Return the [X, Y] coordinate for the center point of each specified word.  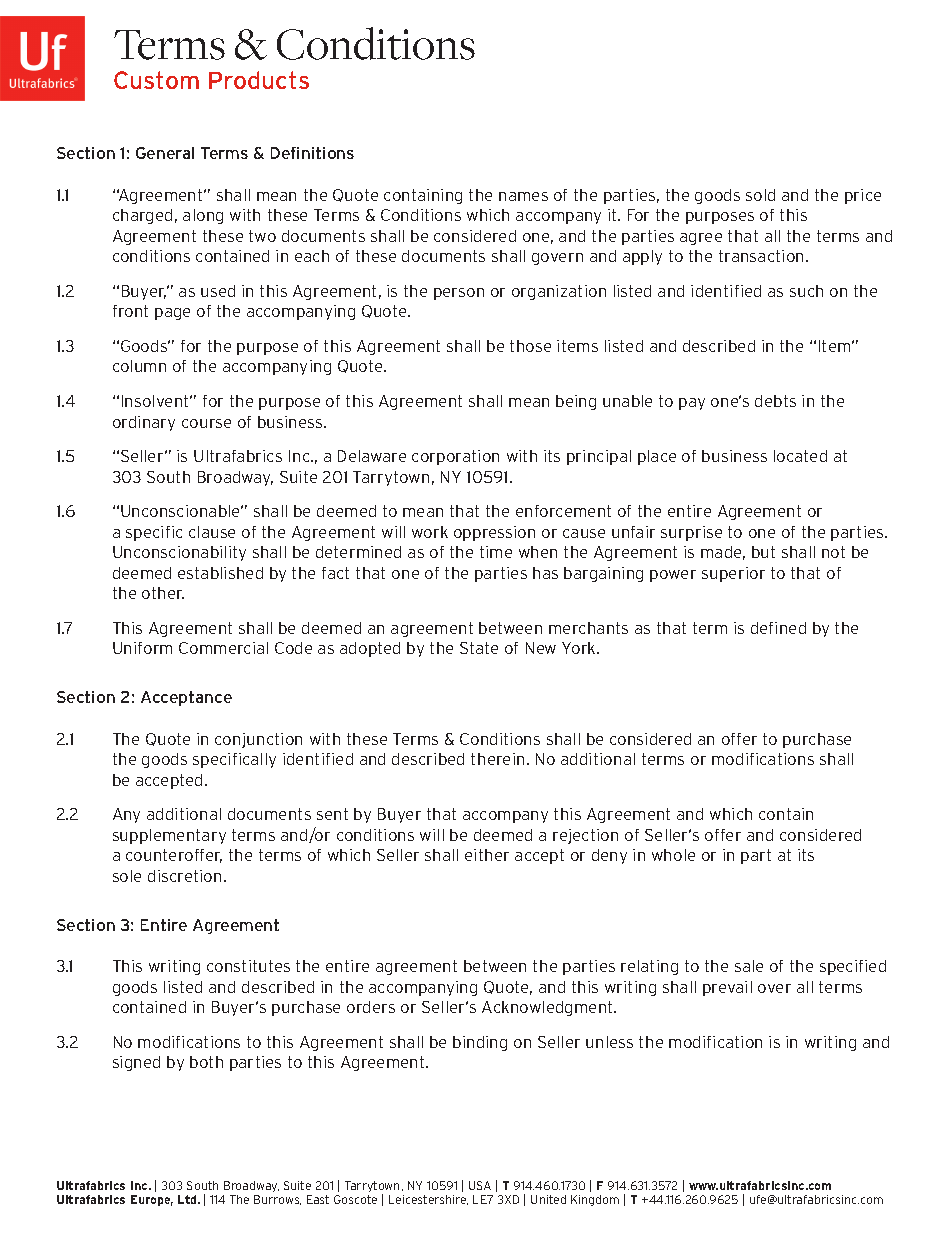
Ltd [188, 1199]
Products [259, 80]
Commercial [223, 648]
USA [480, 1185]
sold [760, 195]
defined [778, 628]
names [523, 196]
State [479, 648]
